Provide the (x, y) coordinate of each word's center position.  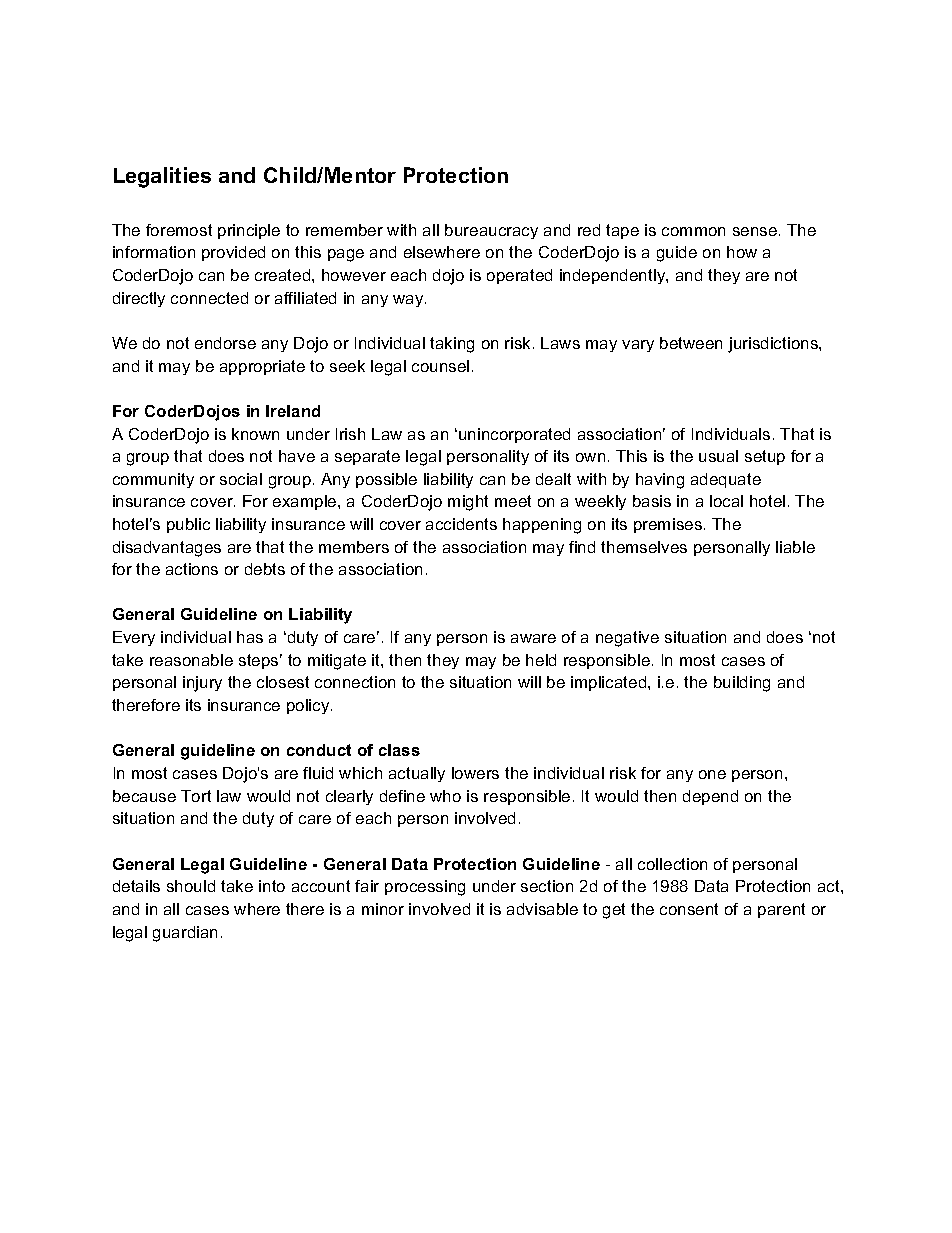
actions (192, 569)
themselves (644, 547)
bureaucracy (491, 231)
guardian (185, 934)
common (693, 231)
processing (425, 888)
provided (233, 253)
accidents (461, 524)
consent (689, 909)
